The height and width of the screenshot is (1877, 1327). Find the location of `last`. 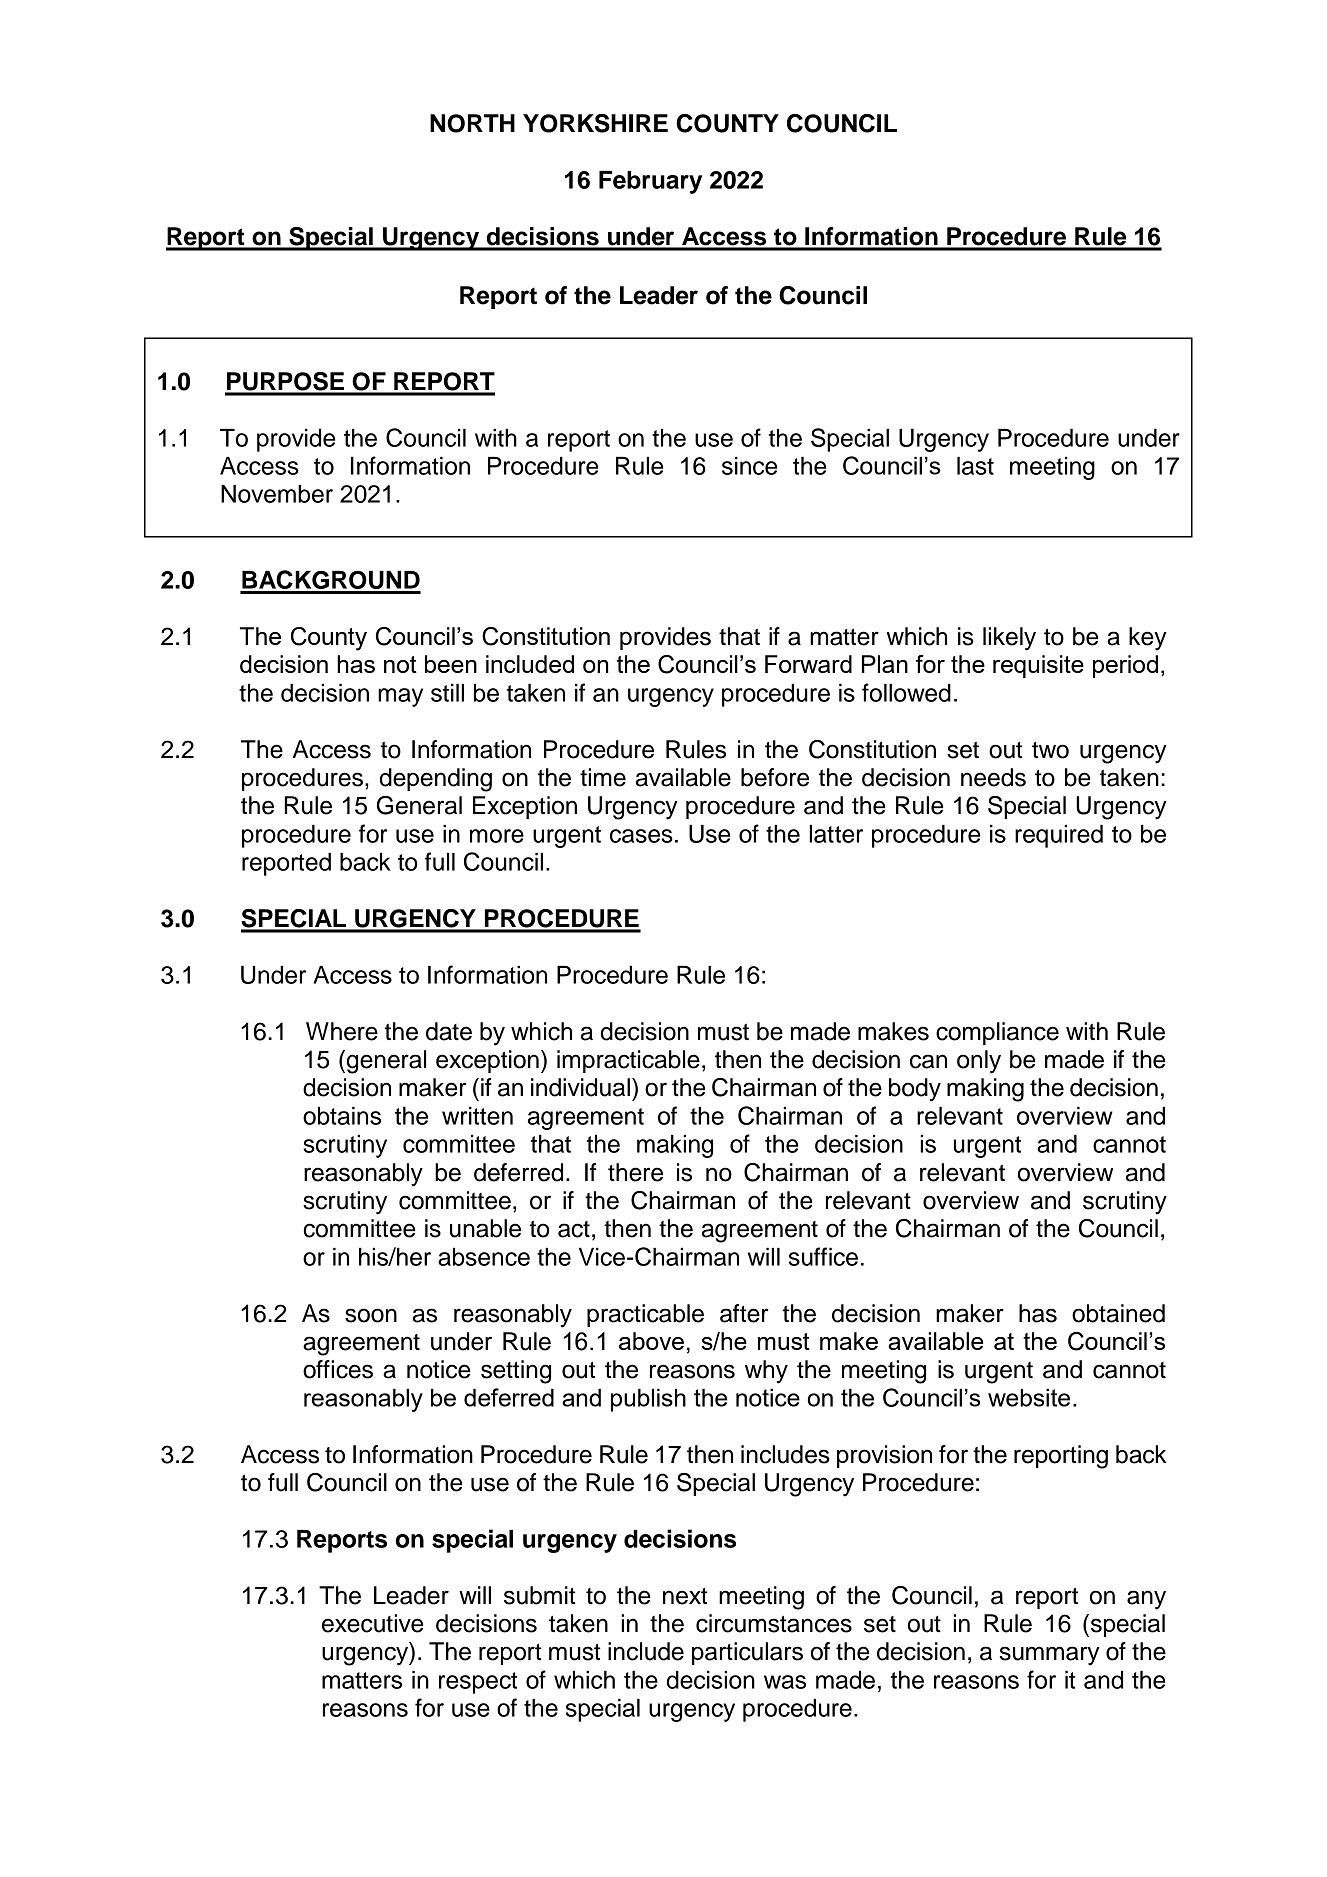

last is located at coordinates (975, 466).
